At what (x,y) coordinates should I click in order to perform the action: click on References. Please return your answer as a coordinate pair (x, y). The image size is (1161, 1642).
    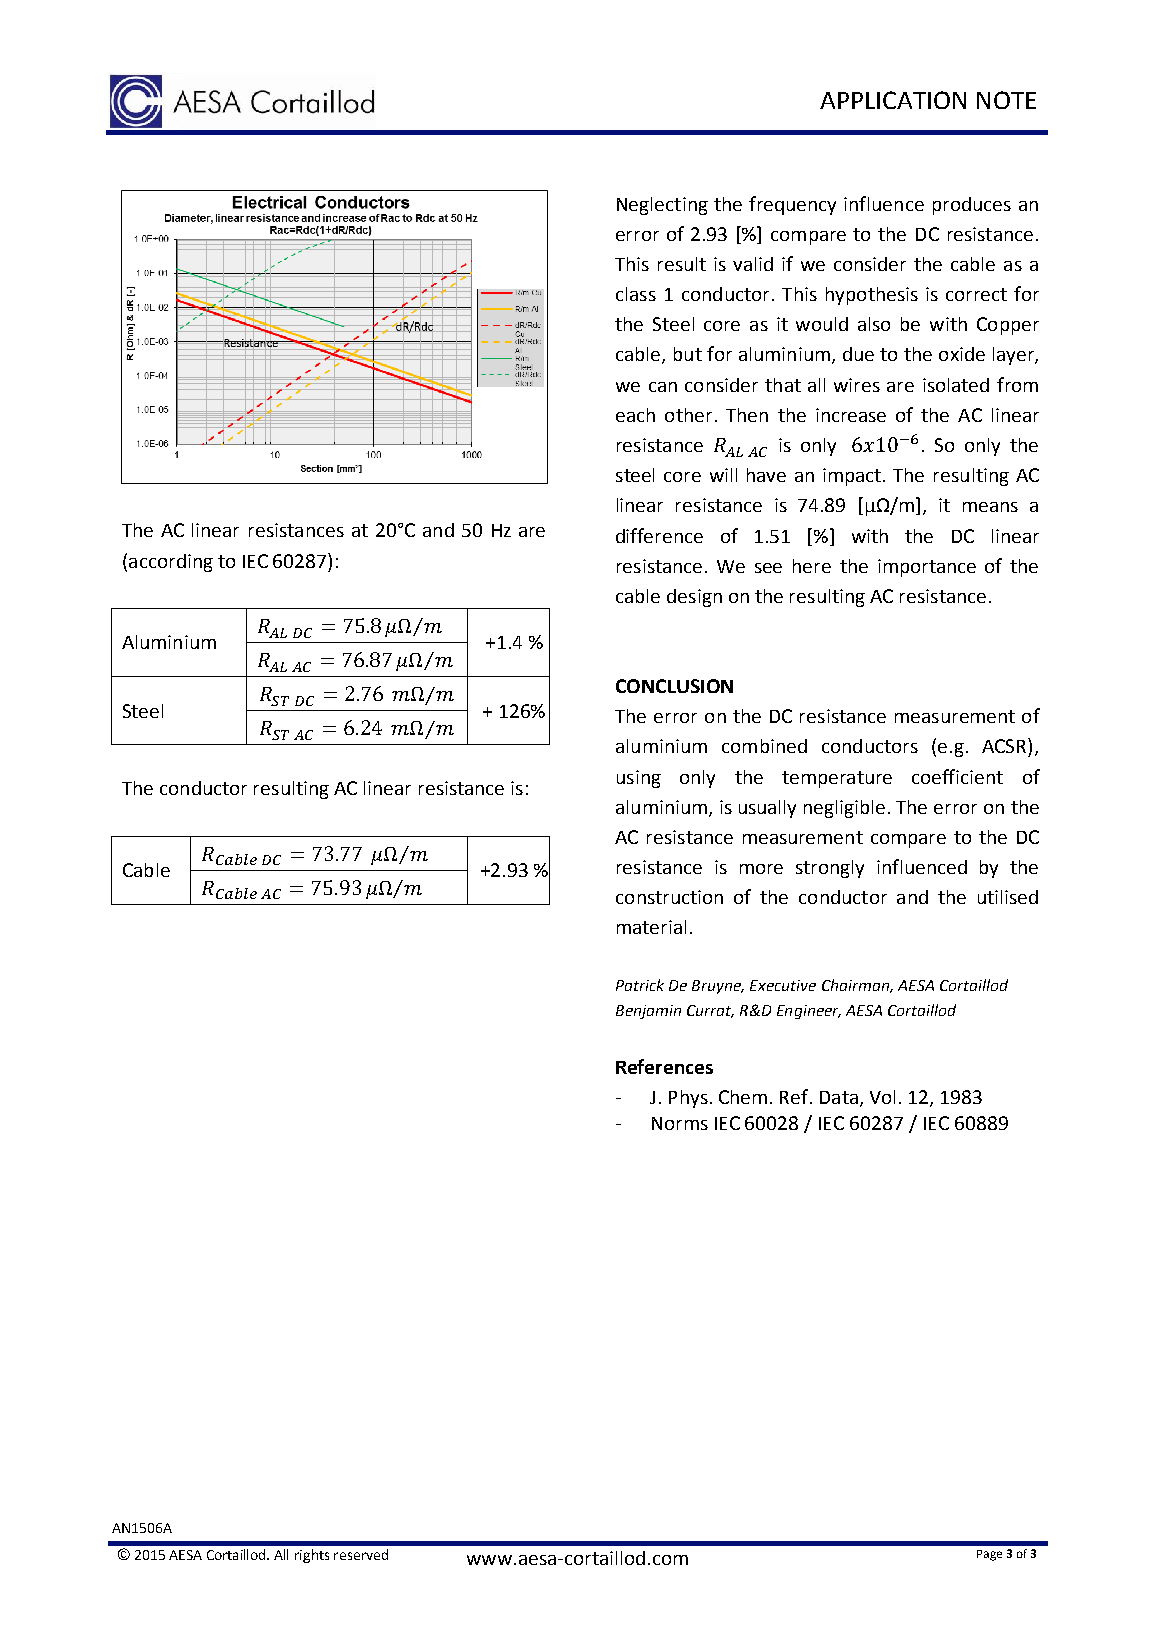
    Looking at the image, I should click on (664, 1066).
